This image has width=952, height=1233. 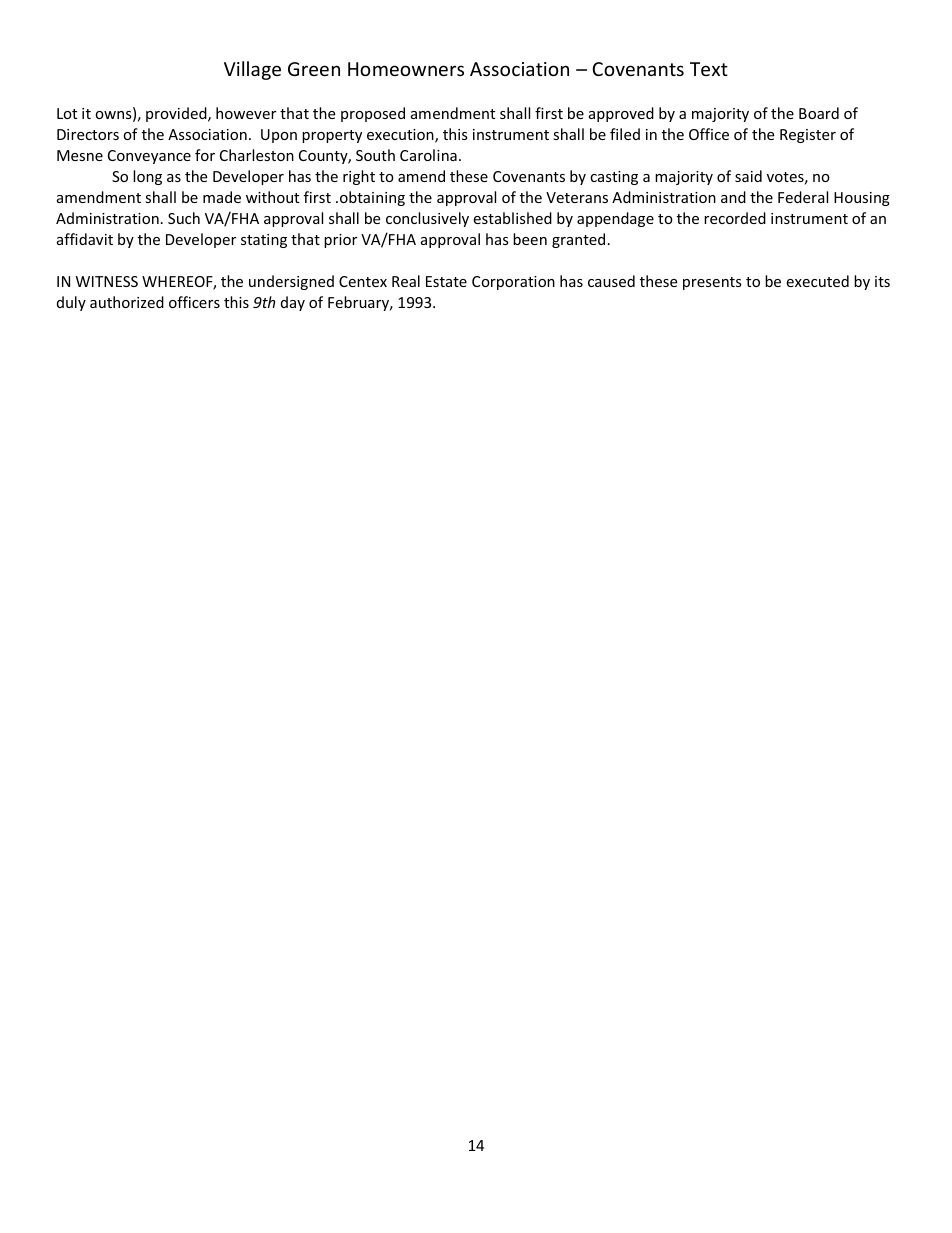 I want to click on Corporation, so click(x=513, y=283).
